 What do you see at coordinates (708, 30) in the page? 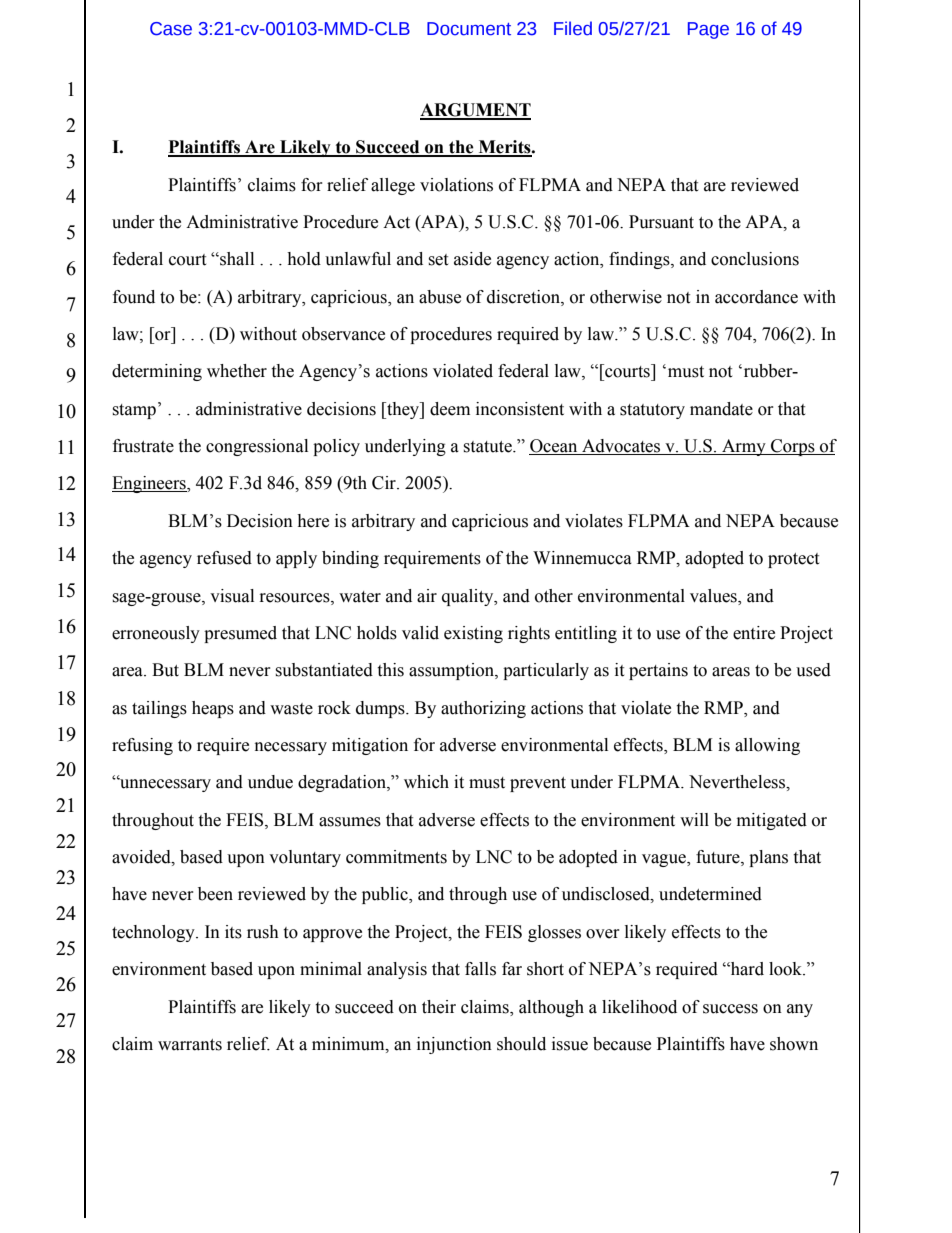
I see `Page` at bounding box center [708, 30].
